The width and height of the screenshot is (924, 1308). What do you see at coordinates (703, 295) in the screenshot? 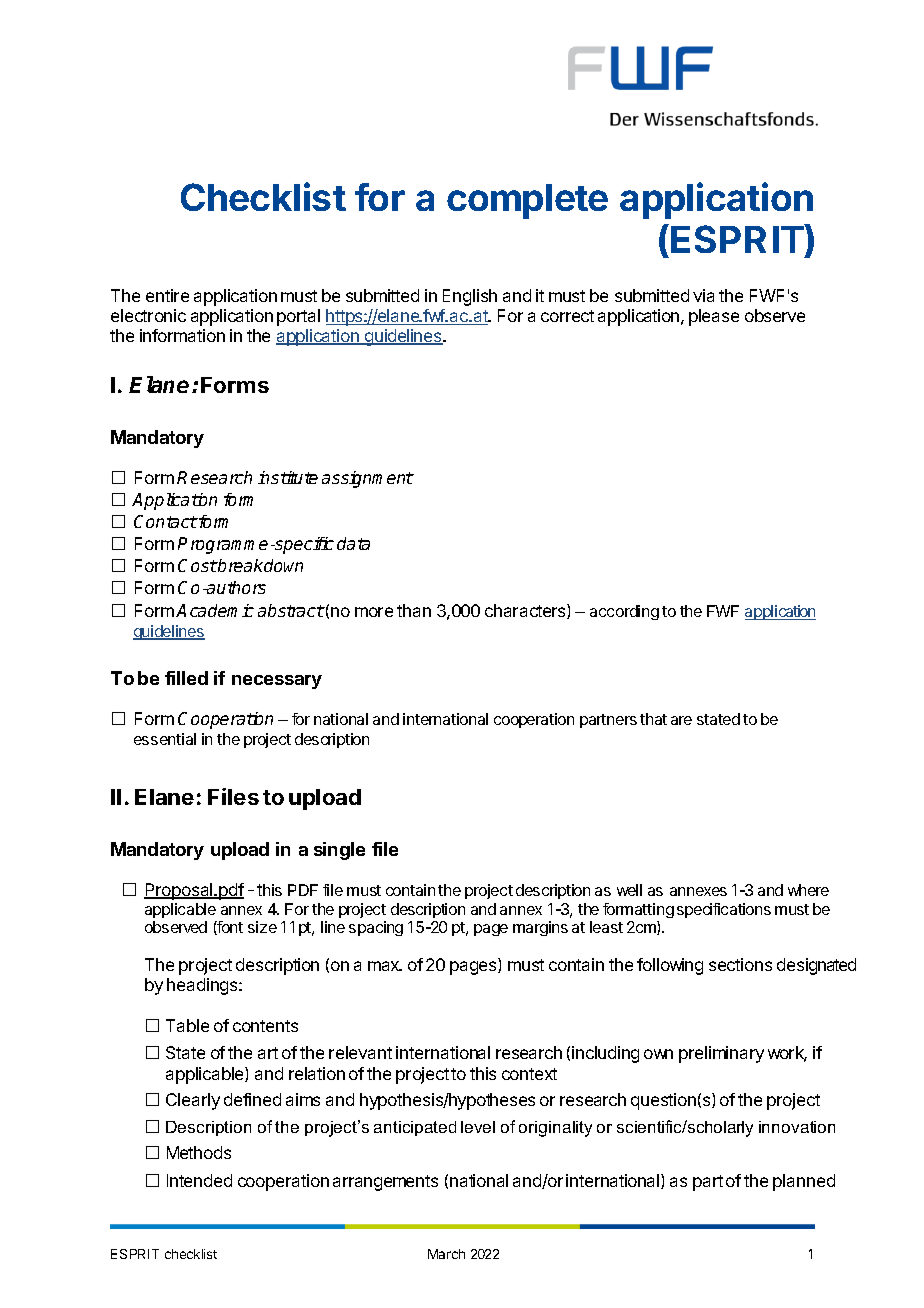
I see `via` at bounding box center [703, 295].
